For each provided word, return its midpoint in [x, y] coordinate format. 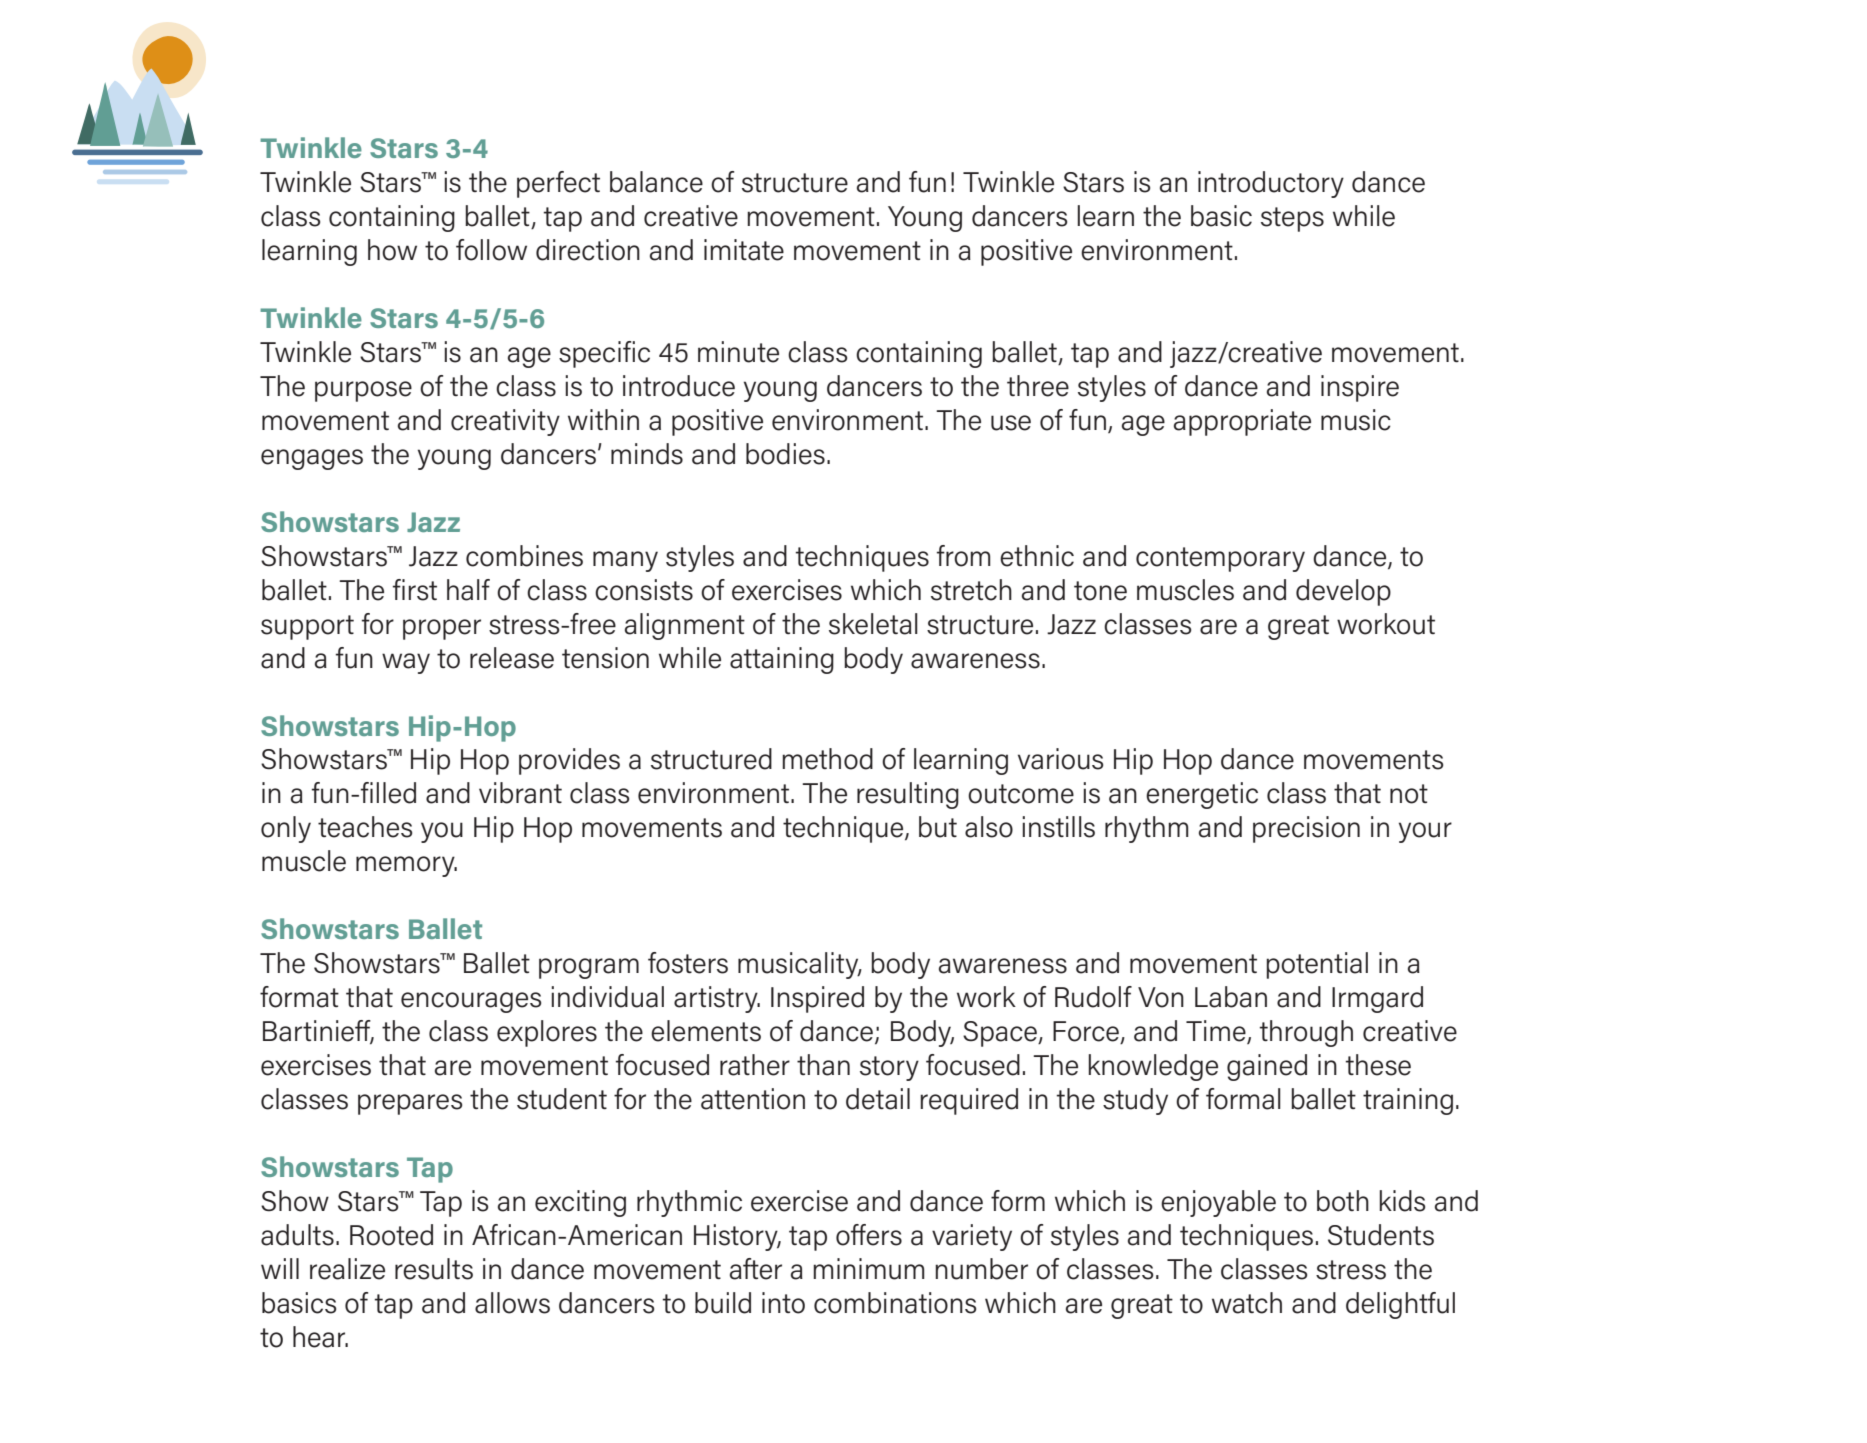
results [434, 1269]
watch [1247, 1303]
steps [1292, 219]
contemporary [1220, 559]
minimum [869, 1269]
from [964, 556]
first [415, 590]
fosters [688, 963]
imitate [744, 250]
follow [491, 250]
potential [1317, 965]
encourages [471, 1002]
